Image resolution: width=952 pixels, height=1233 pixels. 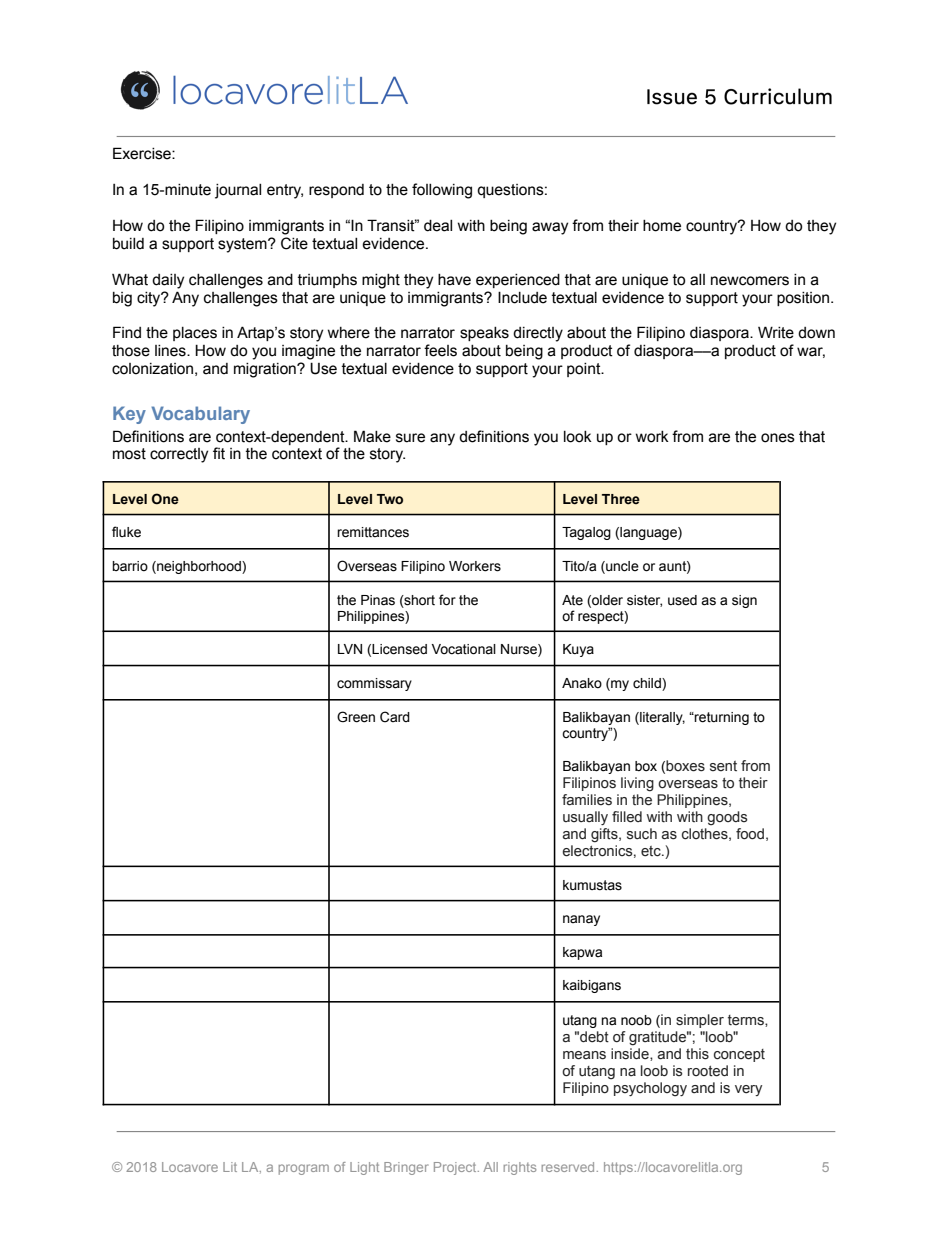 What do you see at coordinates (721, 718) in the screenshot?
I see `returning` at bounding box center [721, 718].
